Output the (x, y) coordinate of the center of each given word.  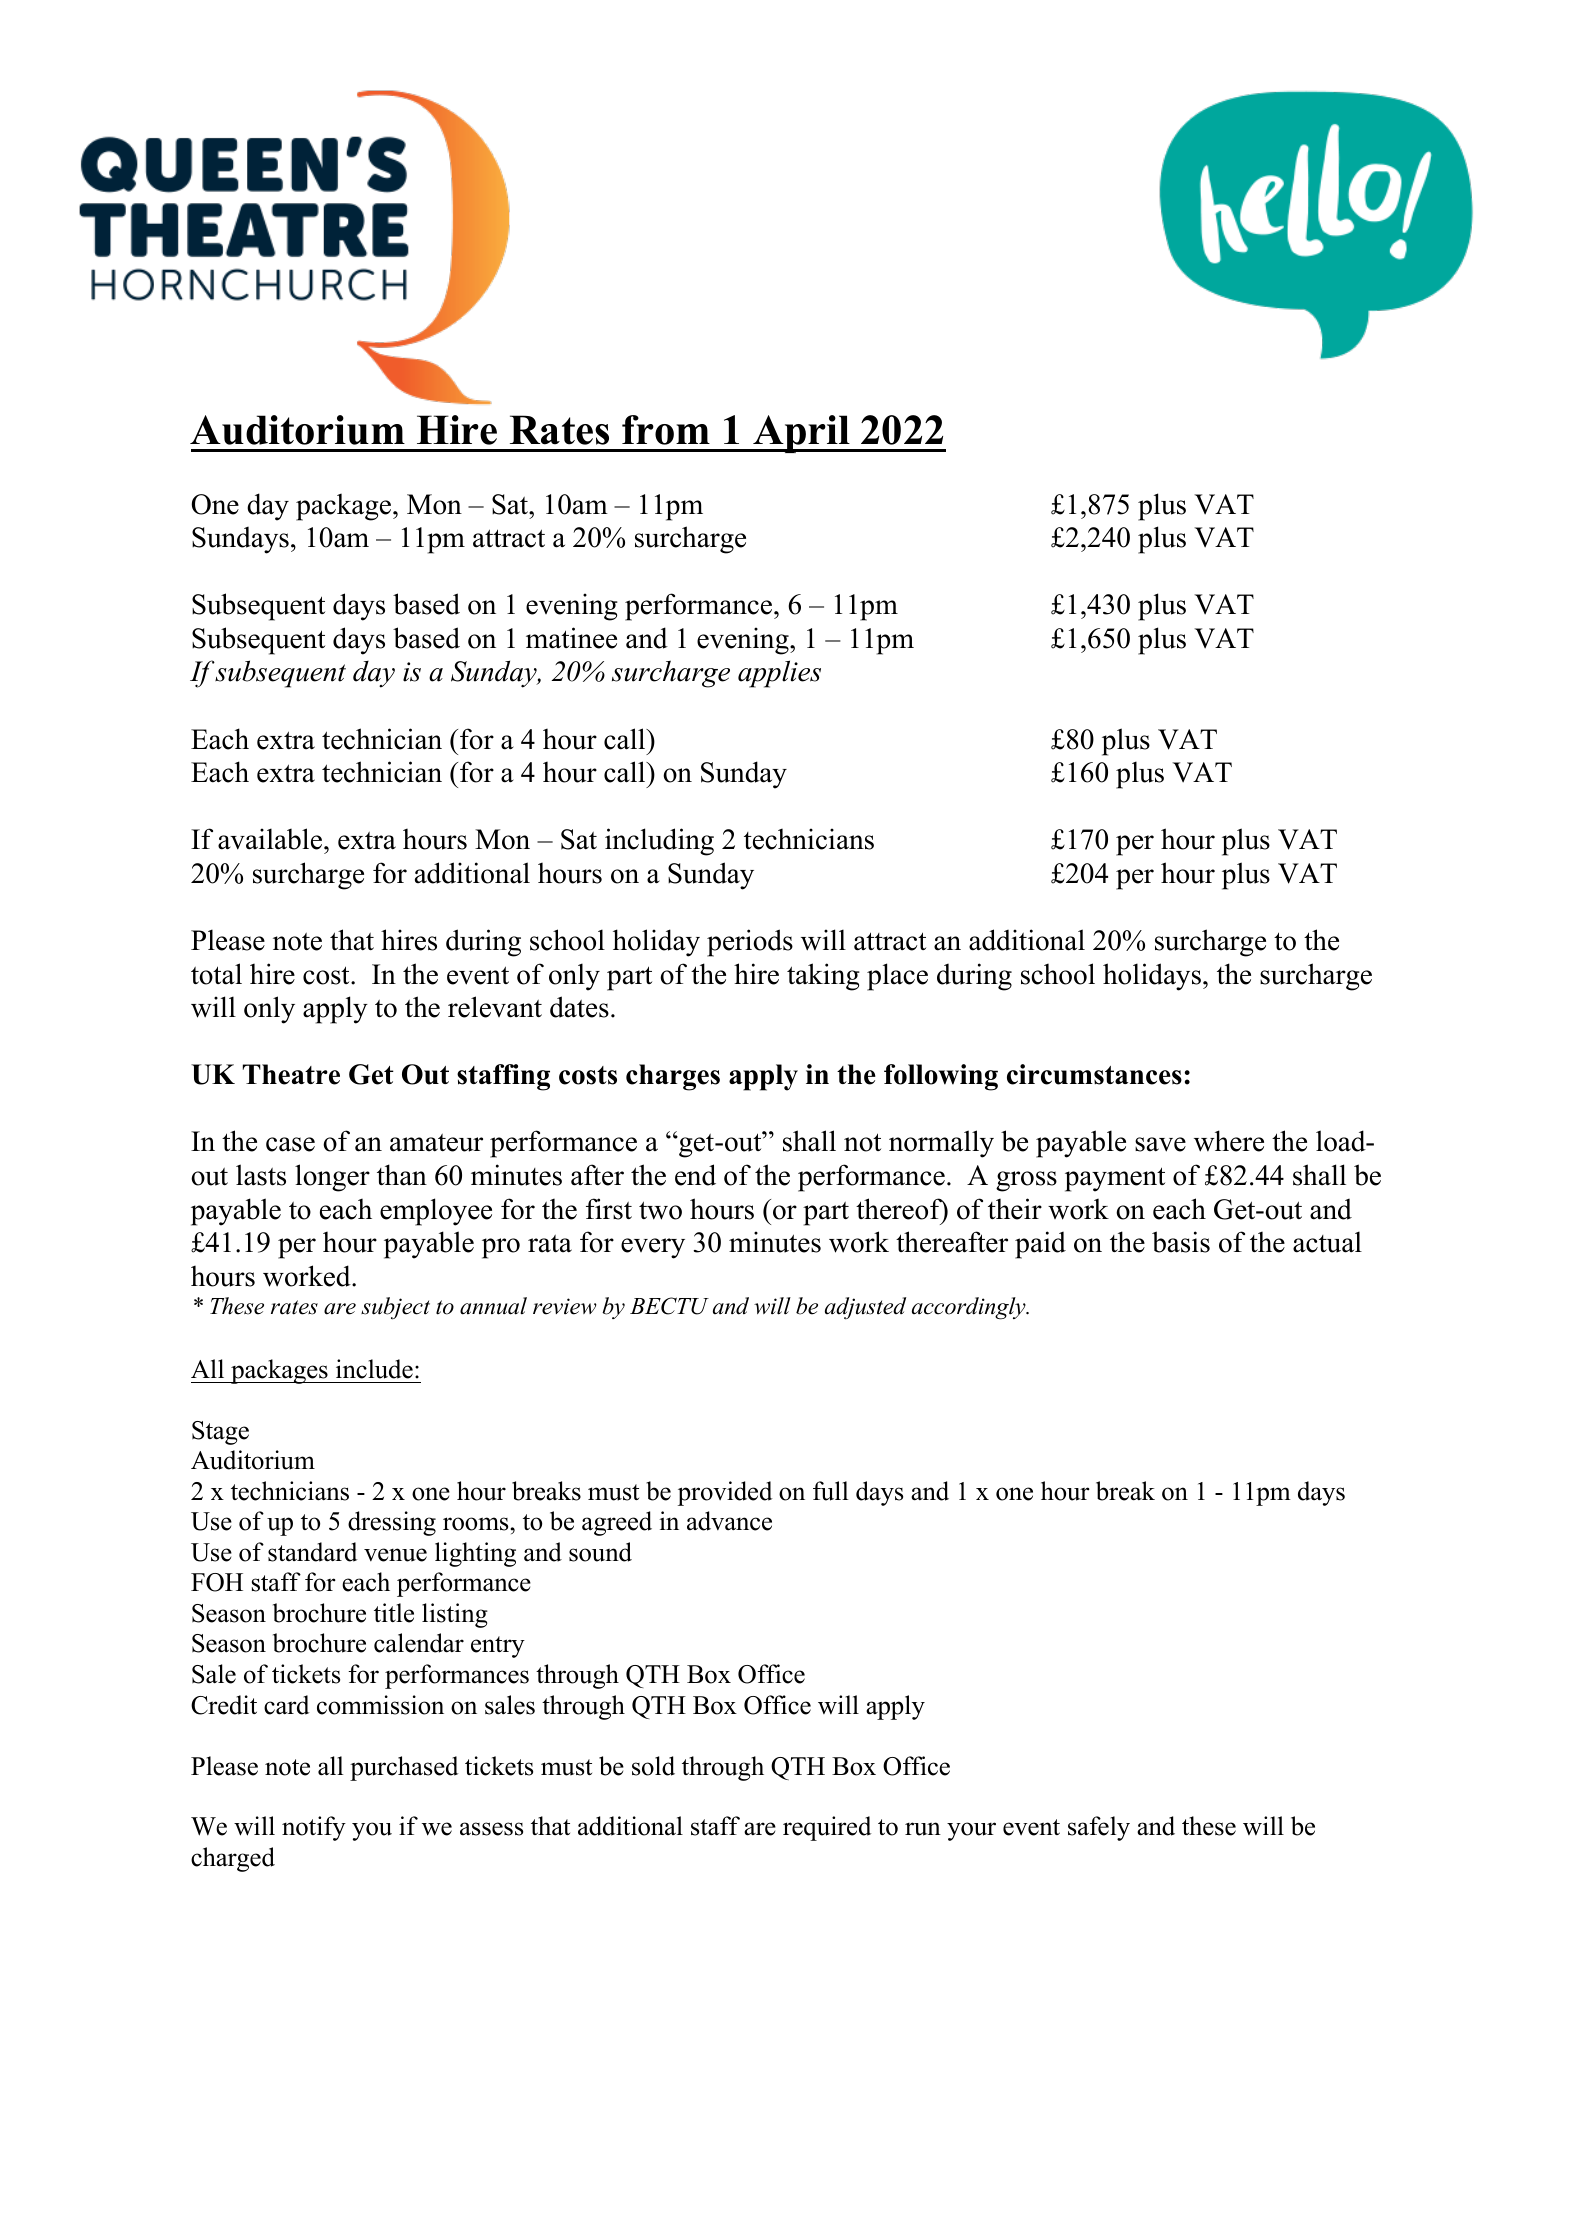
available (271, 839)
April (801, 434)
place (897, 977)
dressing (392, 1523)
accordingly (970, 1308)
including (659, 842)
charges (673, 1077)
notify (314, 1828)
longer (332, 1178)
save (1160, 1144)
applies (779, 674)
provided (725, 1493)
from (666, 430)
